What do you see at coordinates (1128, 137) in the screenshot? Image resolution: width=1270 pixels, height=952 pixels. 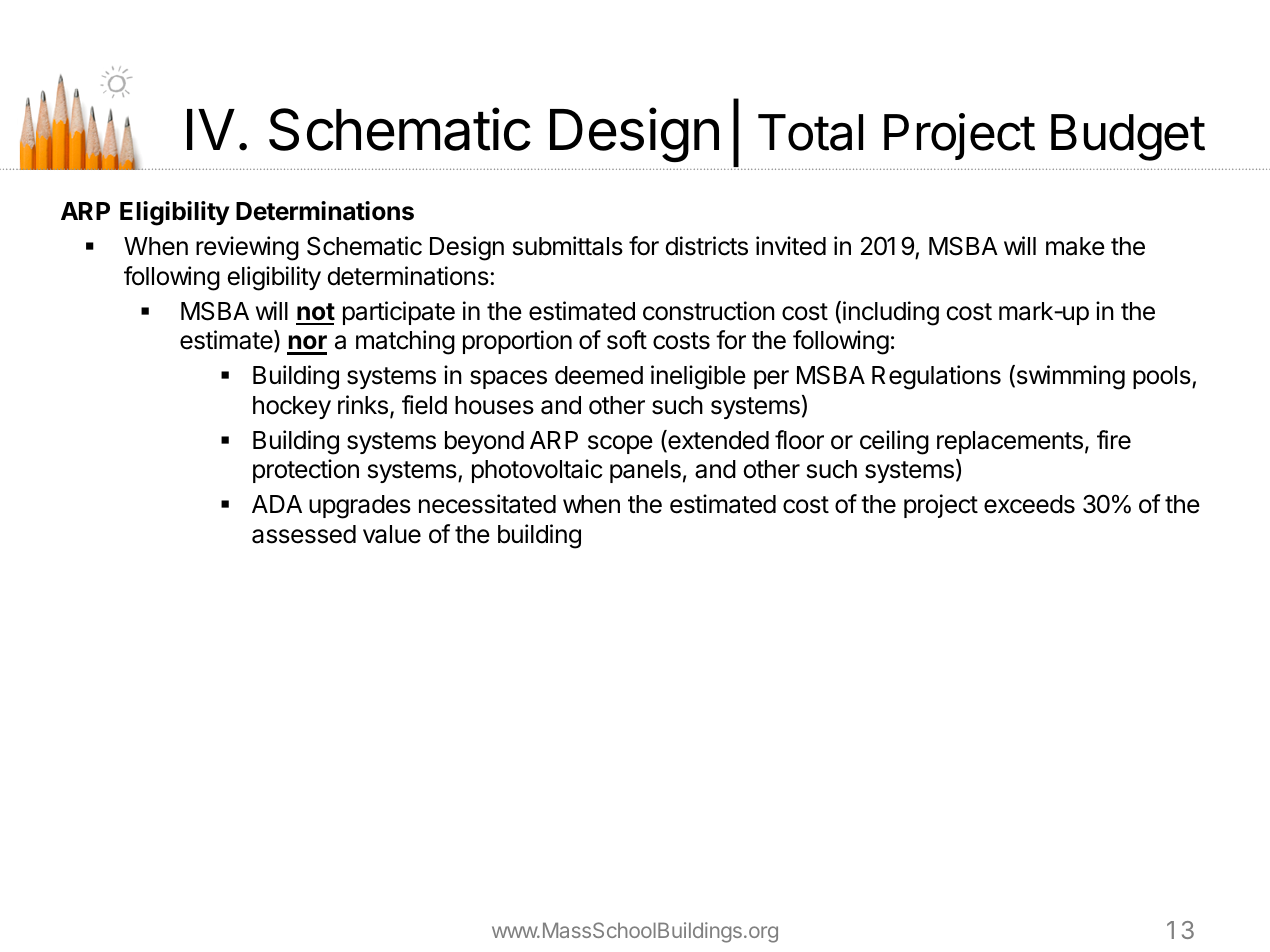 I see `Budget` at bounding box center [1128, 137].
